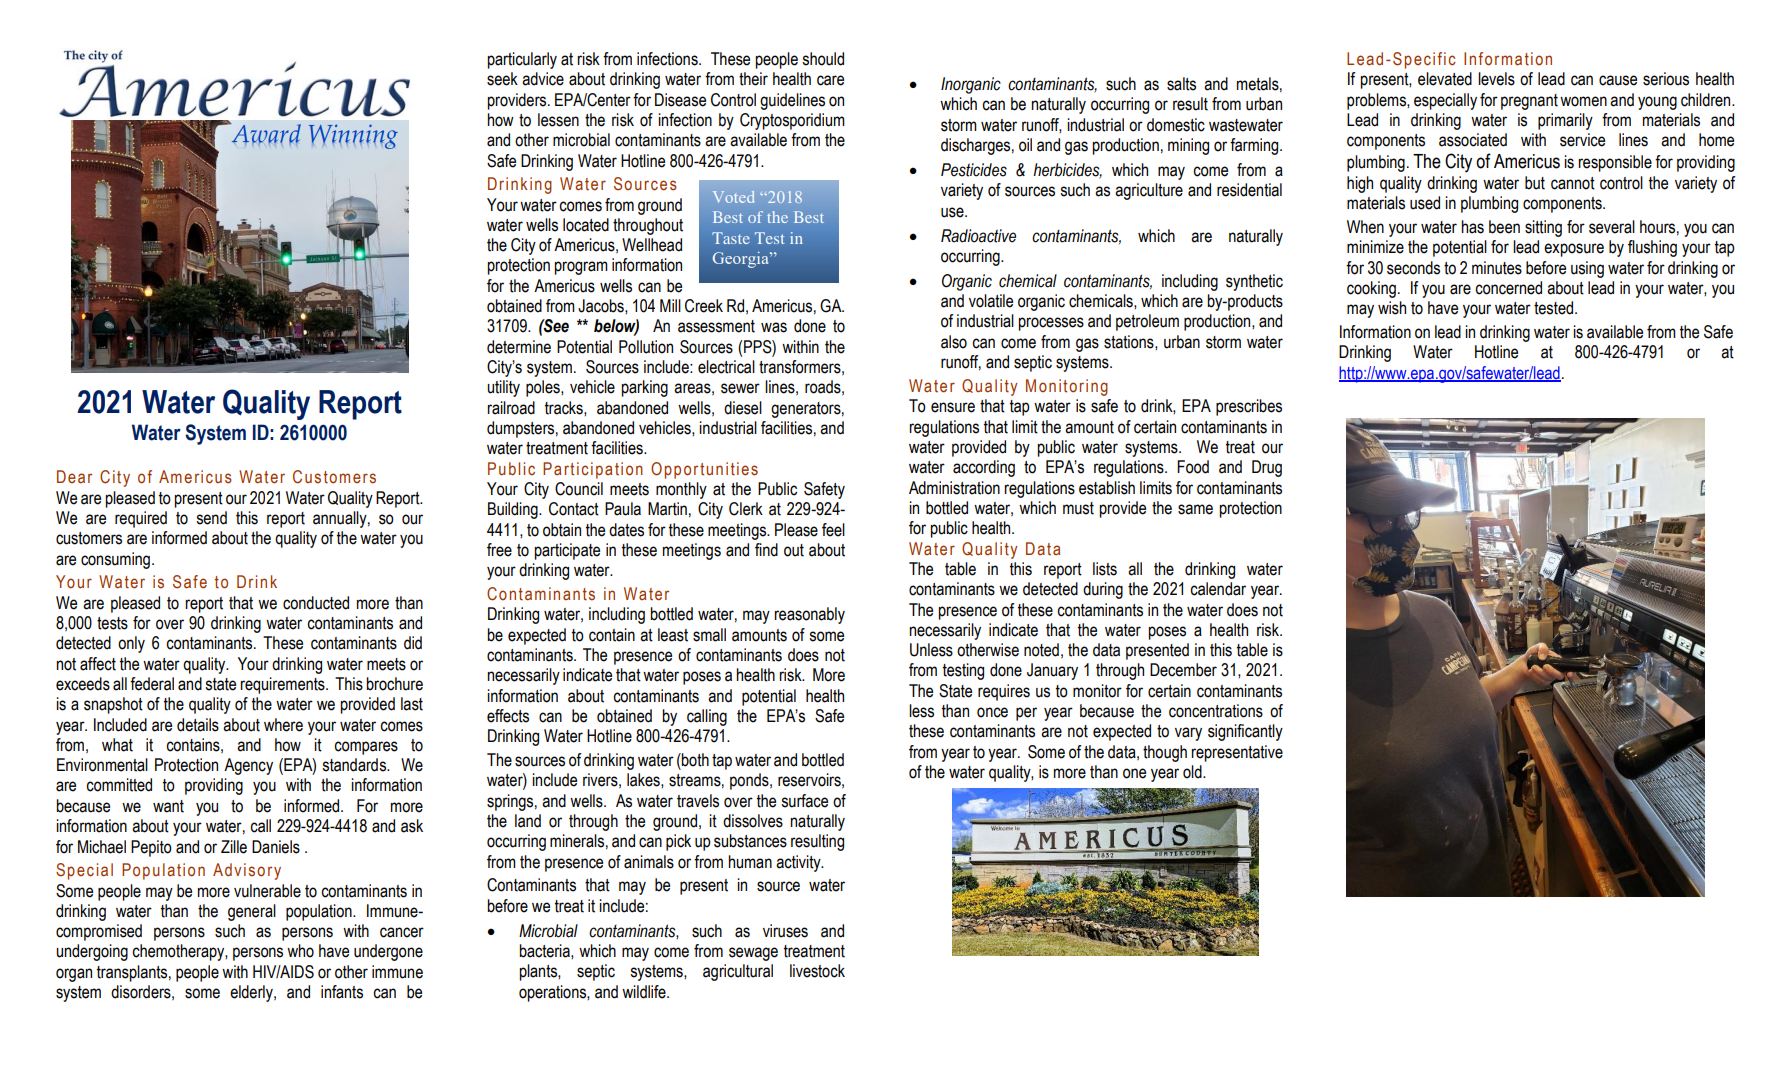 The height and width of the page is (1083, 1783). I want to click on December, so click(1183, 670).
